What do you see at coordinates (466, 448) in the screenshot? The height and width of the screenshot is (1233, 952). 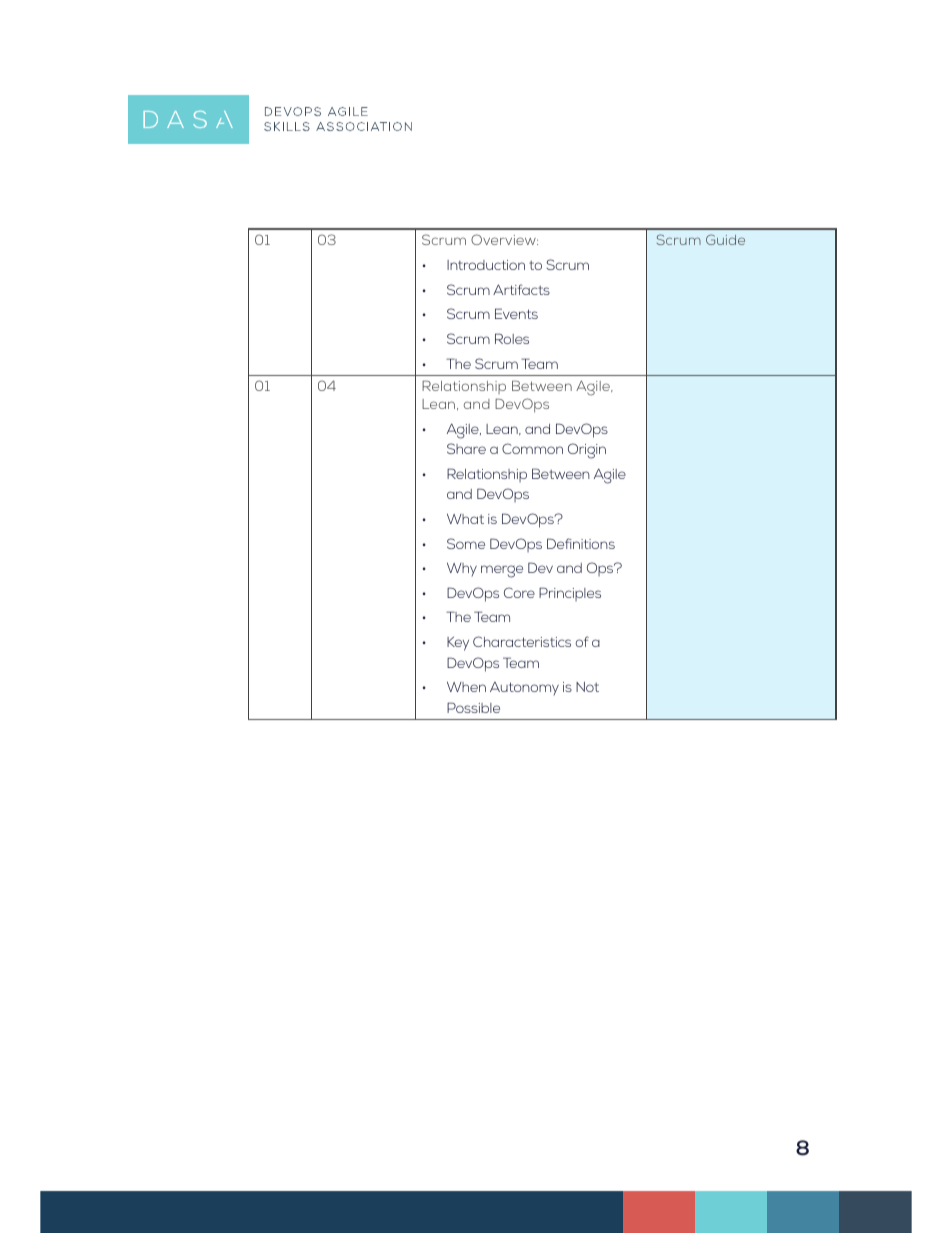 I see `Share` at bounding box center [466, 448].
